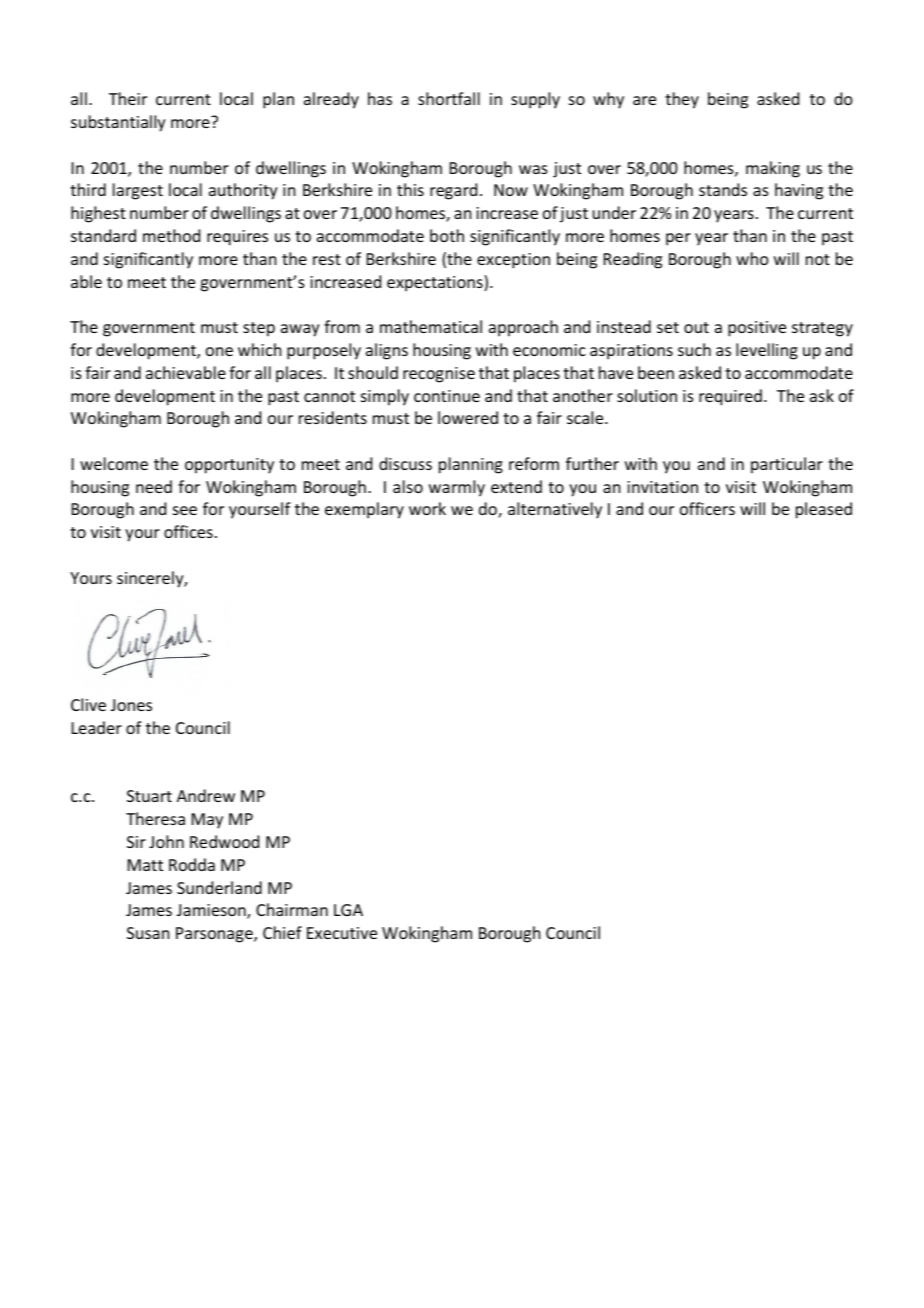  I want to click on they, so click(682, 100).
